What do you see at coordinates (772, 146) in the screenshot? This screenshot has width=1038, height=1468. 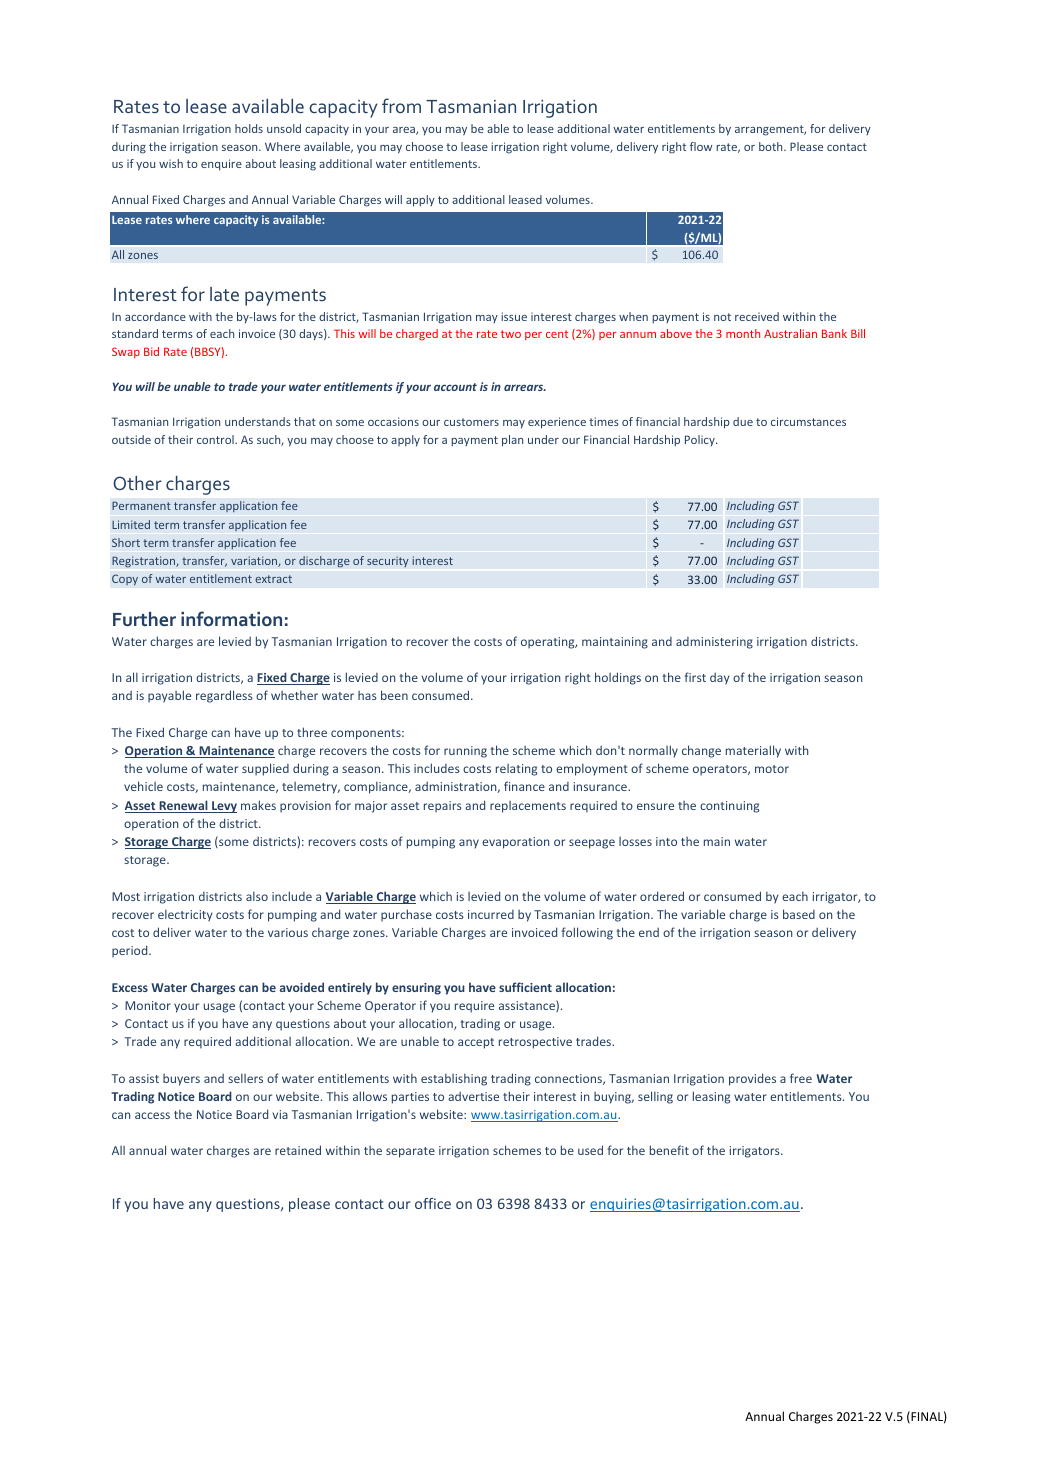 I see `both` at bounding box center [772, 146].
